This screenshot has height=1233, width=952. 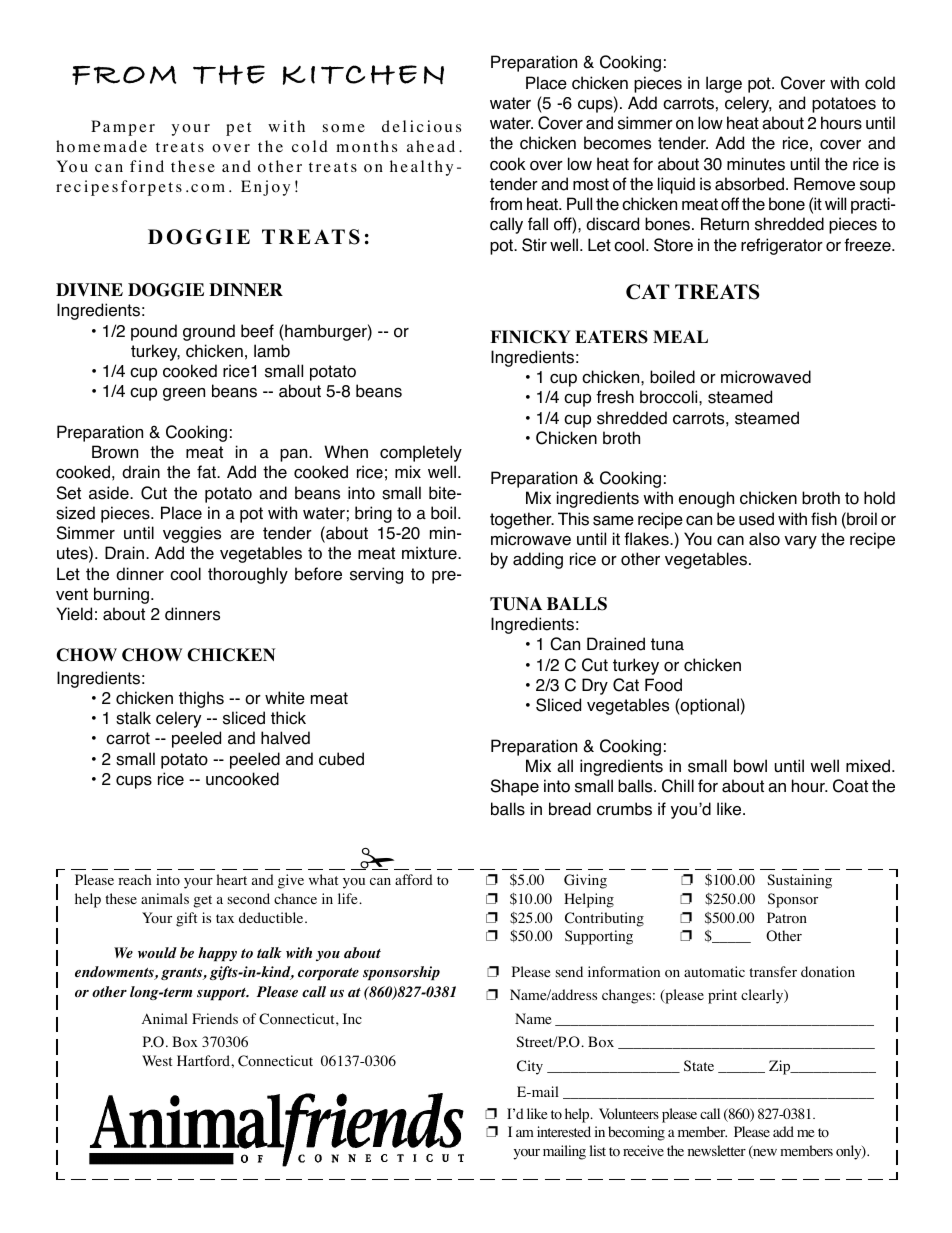 What do you see at coordinates (800, 542) in the screenshot?
I see `vary` at bounding box center [800, 542].
